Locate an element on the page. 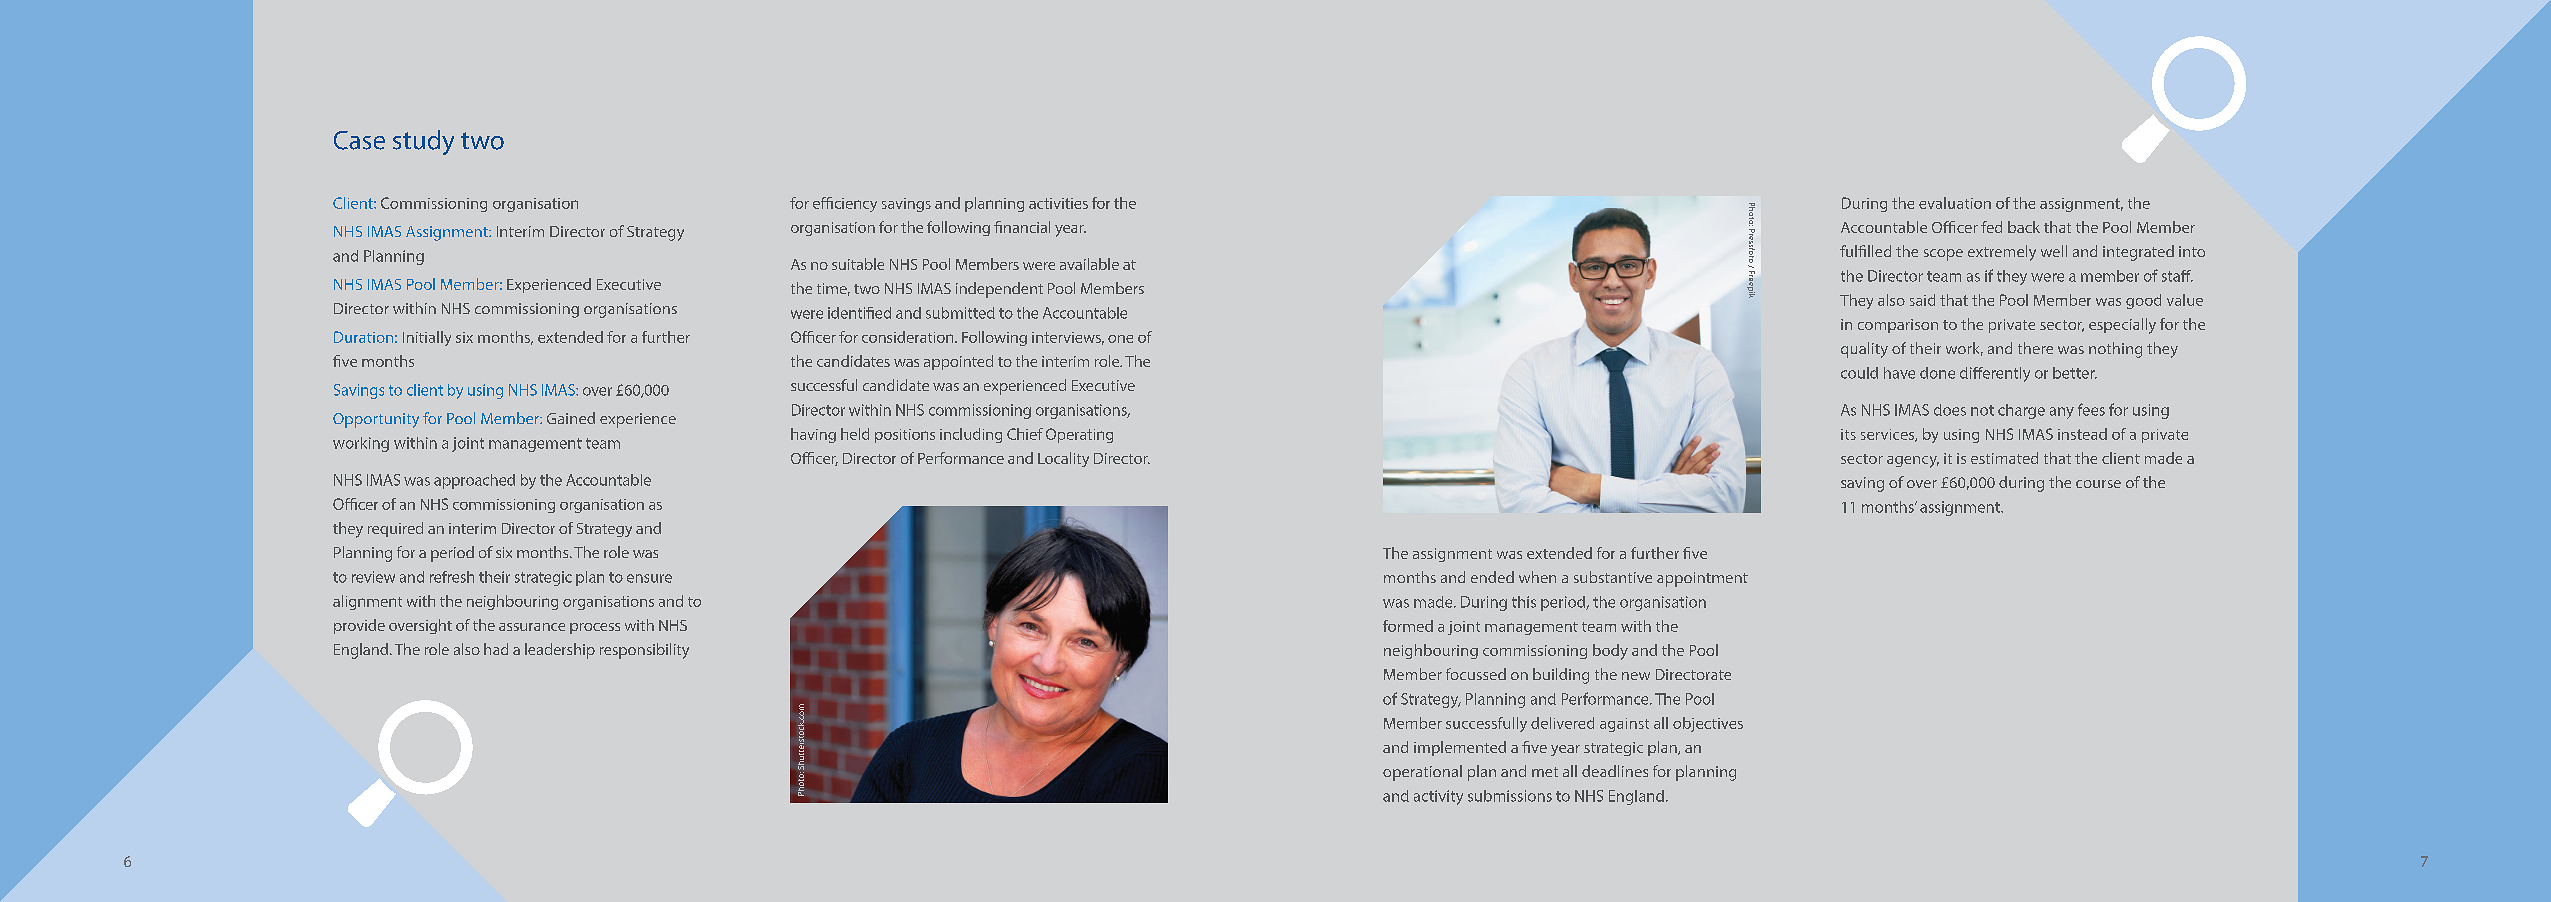  leadership is located at coordinates (560, 651).
